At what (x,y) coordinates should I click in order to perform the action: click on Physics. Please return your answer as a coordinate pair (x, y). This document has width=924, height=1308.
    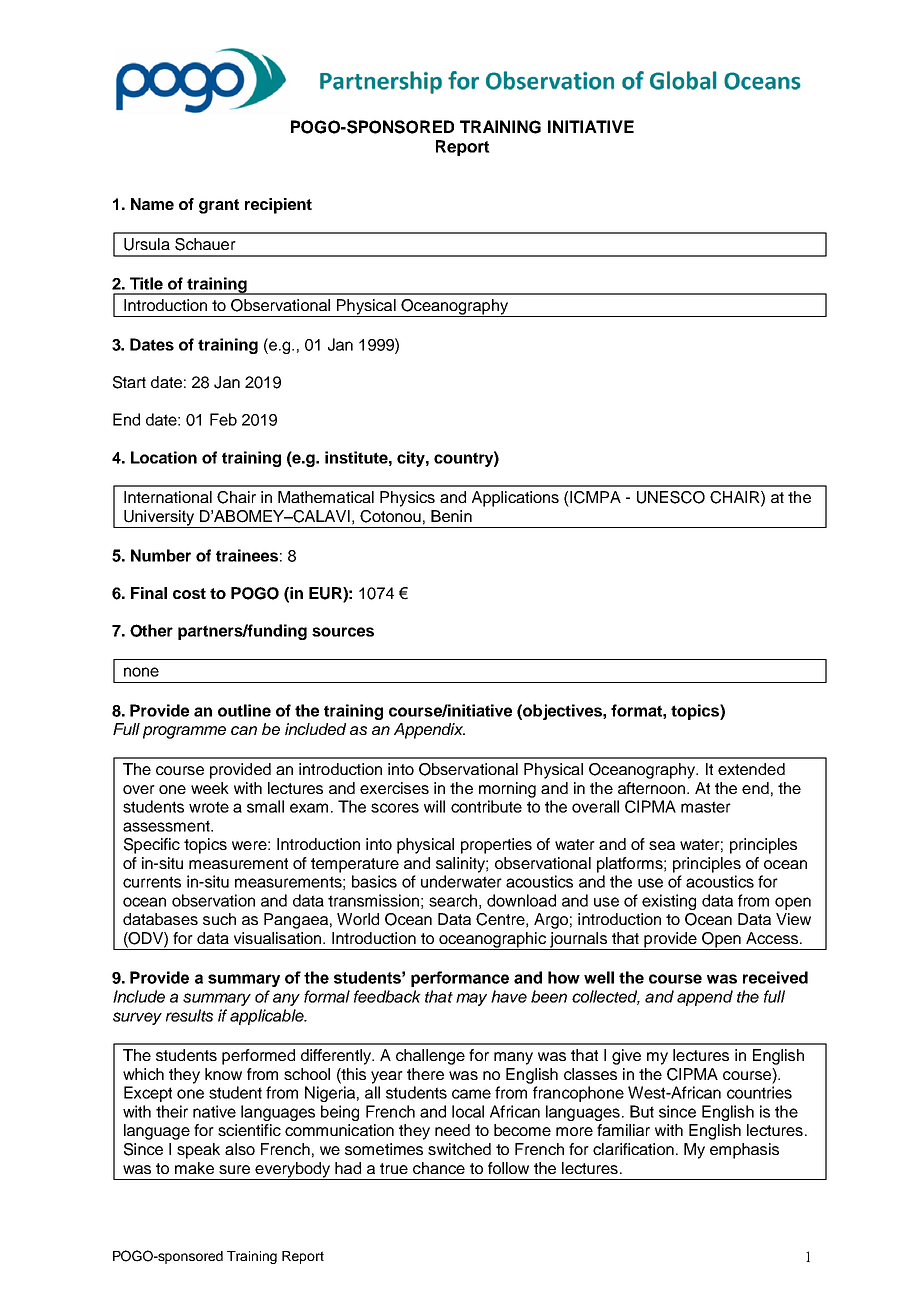
    Looking at the image, I should click on (407, 499).
